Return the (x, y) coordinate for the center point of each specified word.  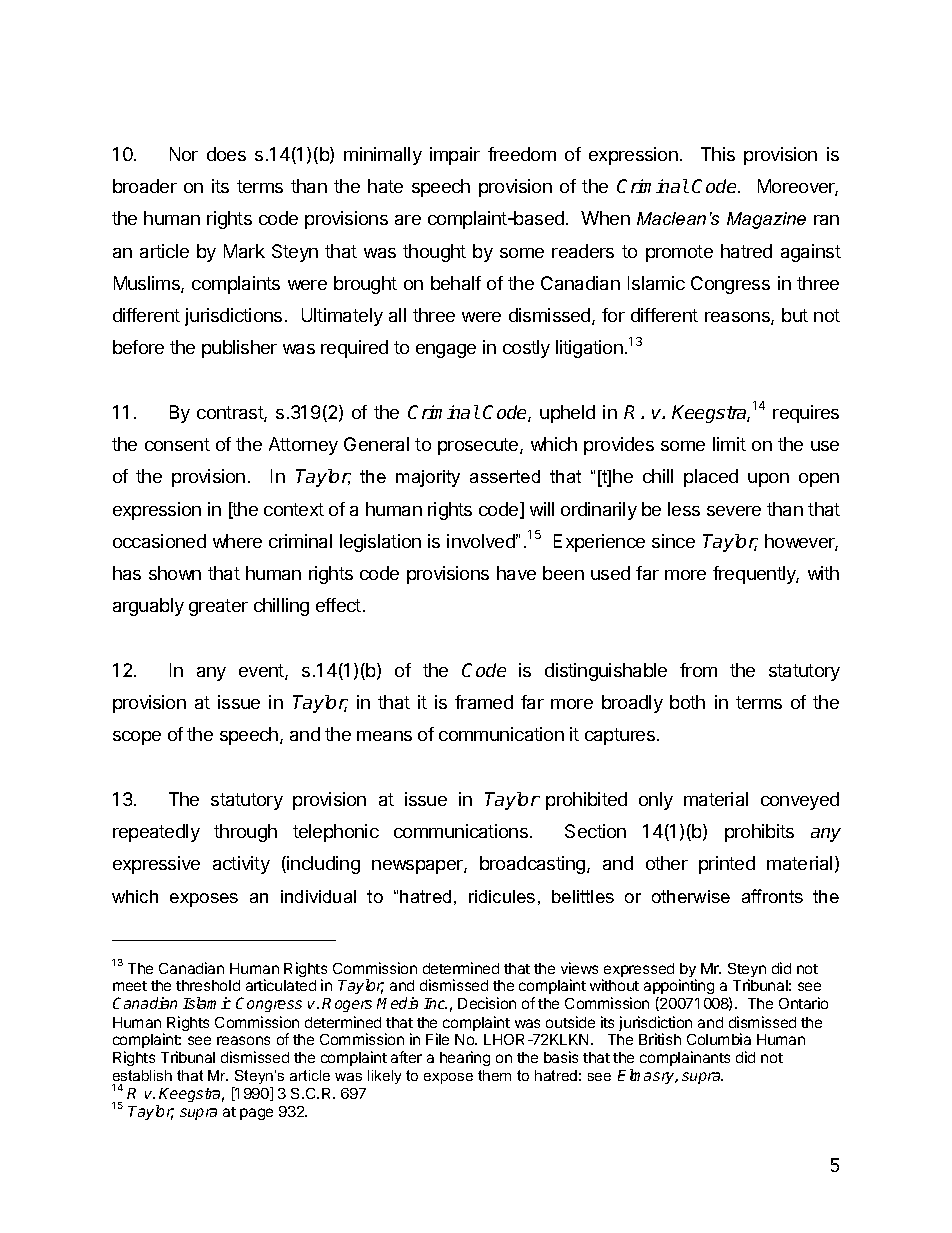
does (226, 154)
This (718, 154)
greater (218, 607)
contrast (231, 414)
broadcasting (534, 865)
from (698, 670)
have (516, 573)
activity (241, 865)
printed (727, 865)
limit (729, 444)
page (256, 1114)
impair (455, 156)
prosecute (479, 446)
